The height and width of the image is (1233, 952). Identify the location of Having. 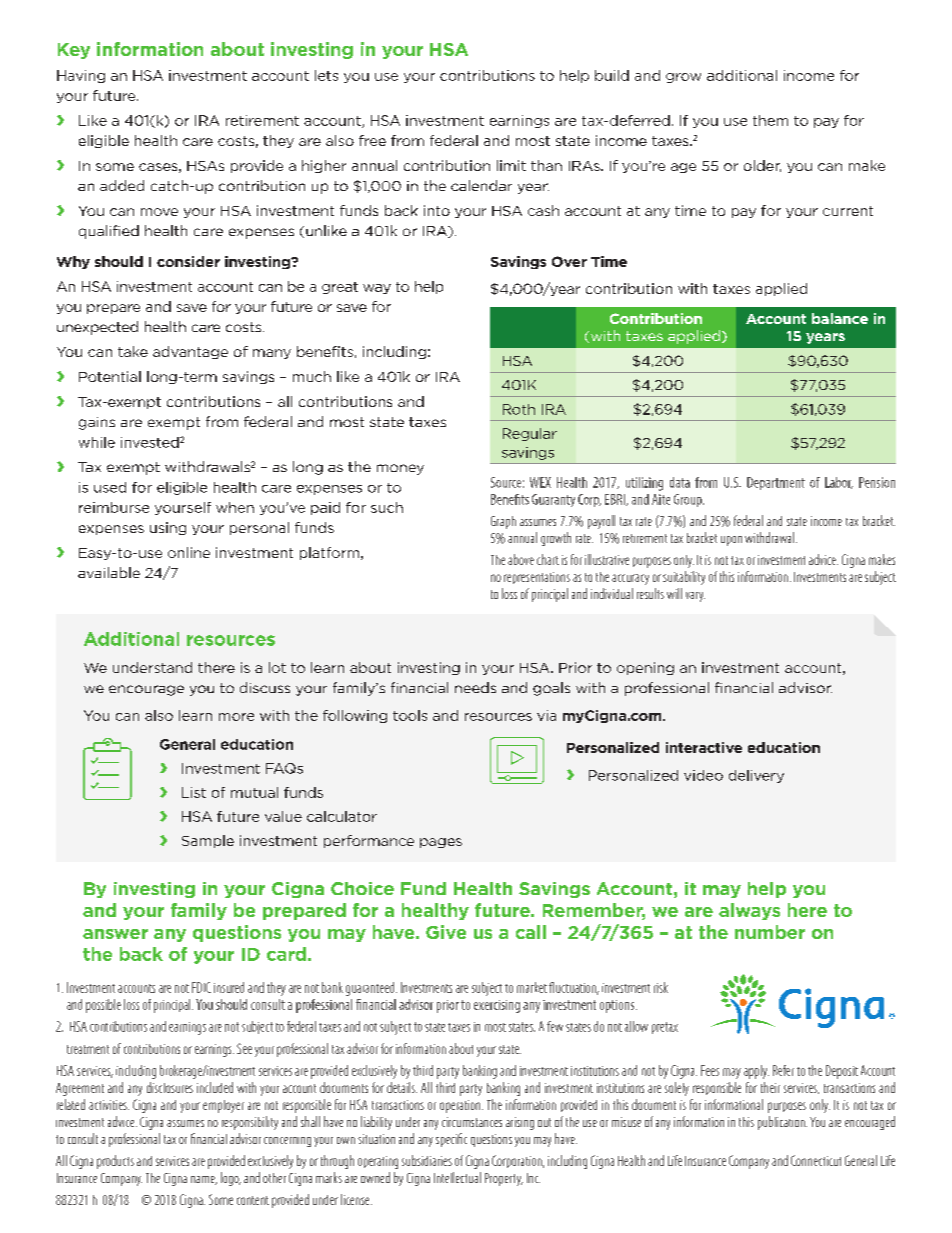
(81, 76).
